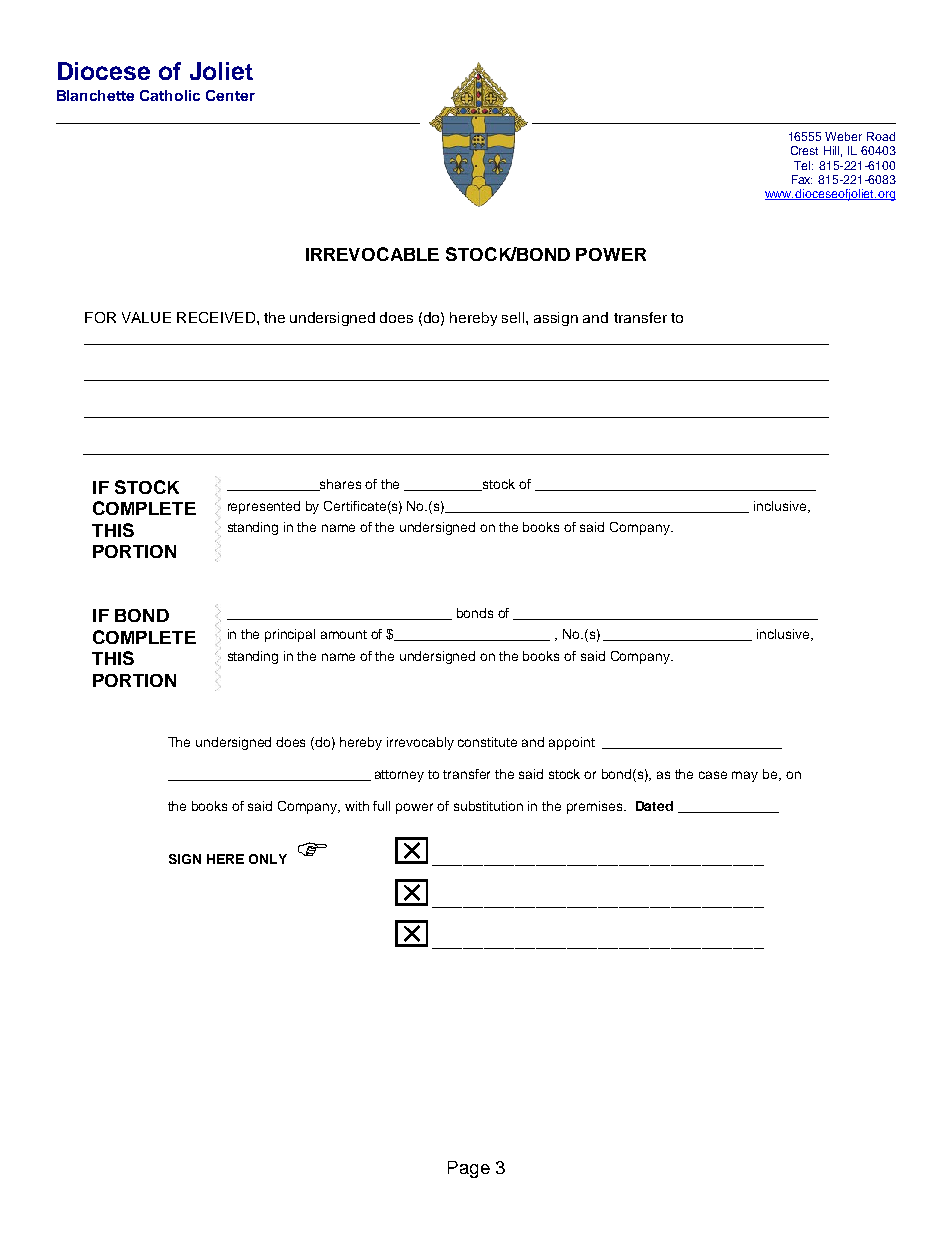 The height and width of the document is (1233, 952). Describe the element at coordinates (372, 254) in the document. I see `IRREVOCABLE` at that location.
